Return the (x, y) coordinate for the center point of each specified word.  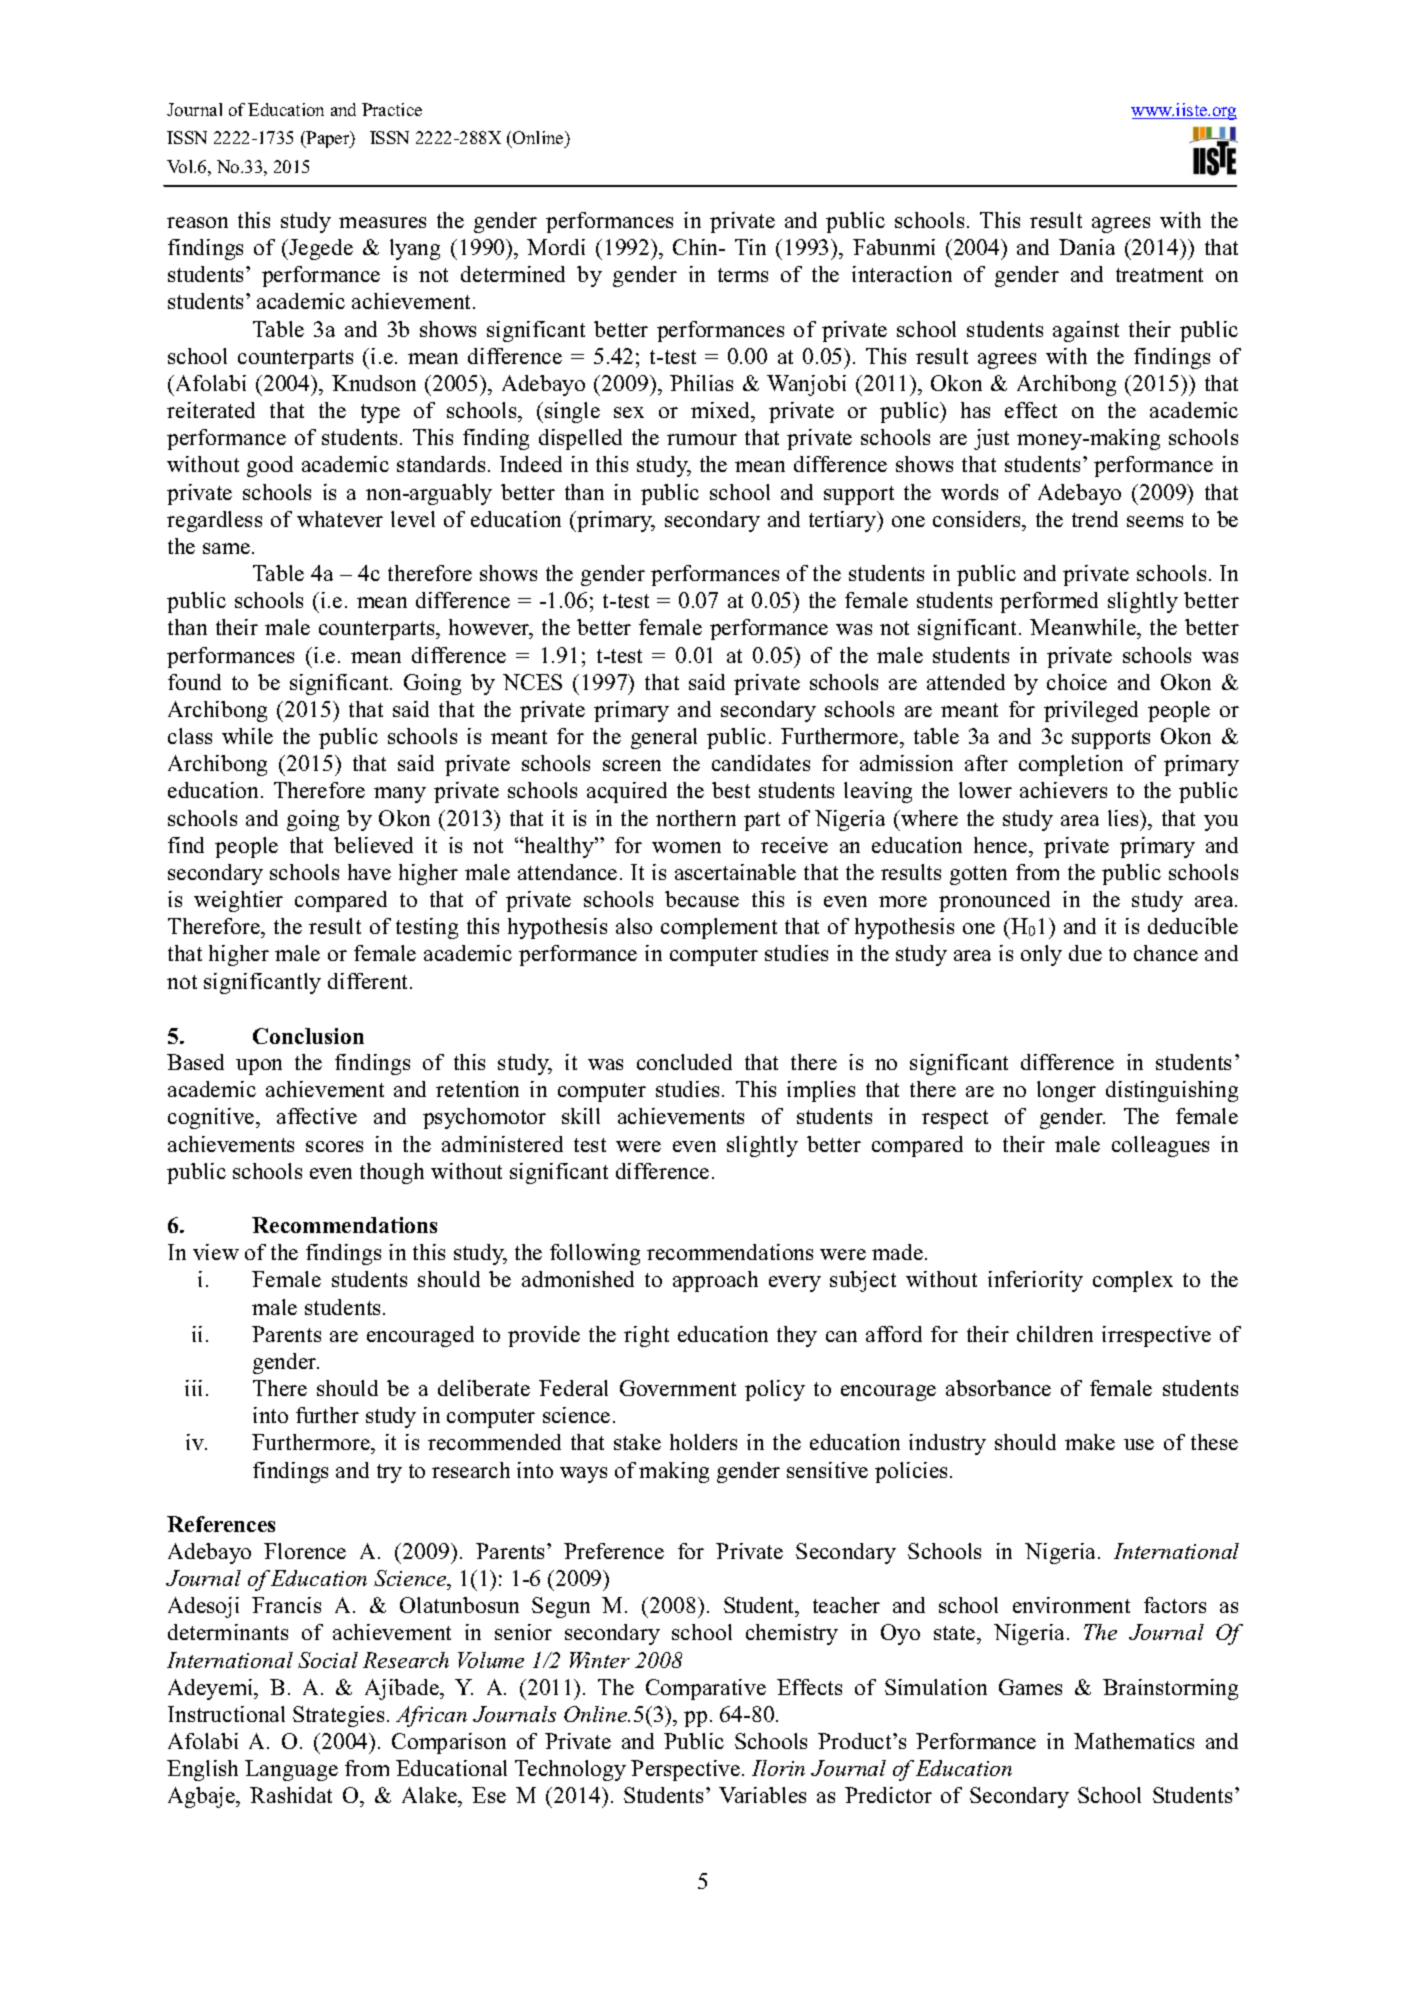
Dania (1087, 247)
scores (334, 1146)
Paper (328, 139)
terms (743, 275)
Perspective (685, 1770)
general (664, 738)
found (194, 682)
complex (1133, 1281)
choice (1077, 682)
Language (291, 1770)
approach (715, 1281)
